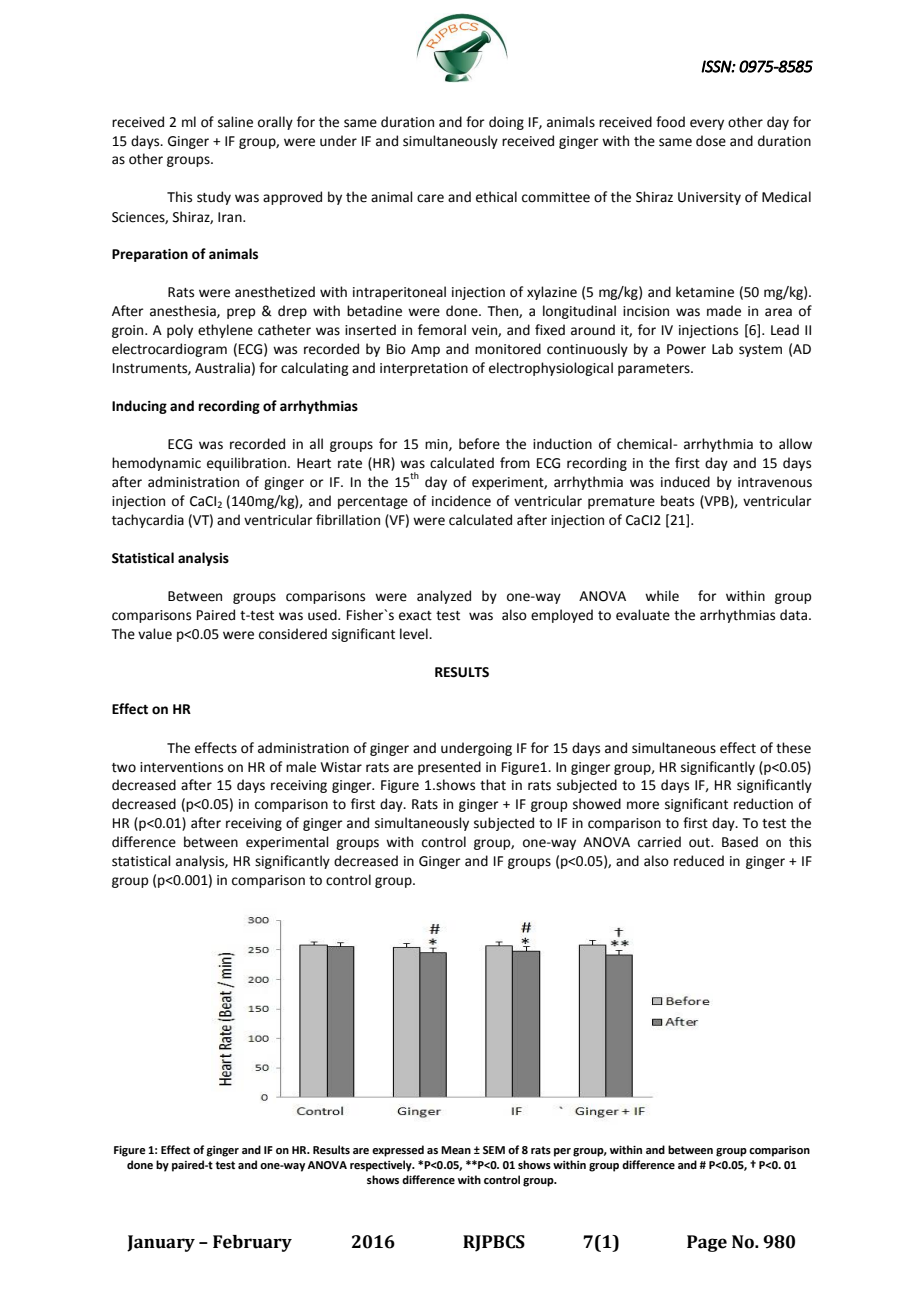 This page has height=1308, width=924. Describe the element at coordinates (643, 615) in the page. I see `evaluate` at that location.
